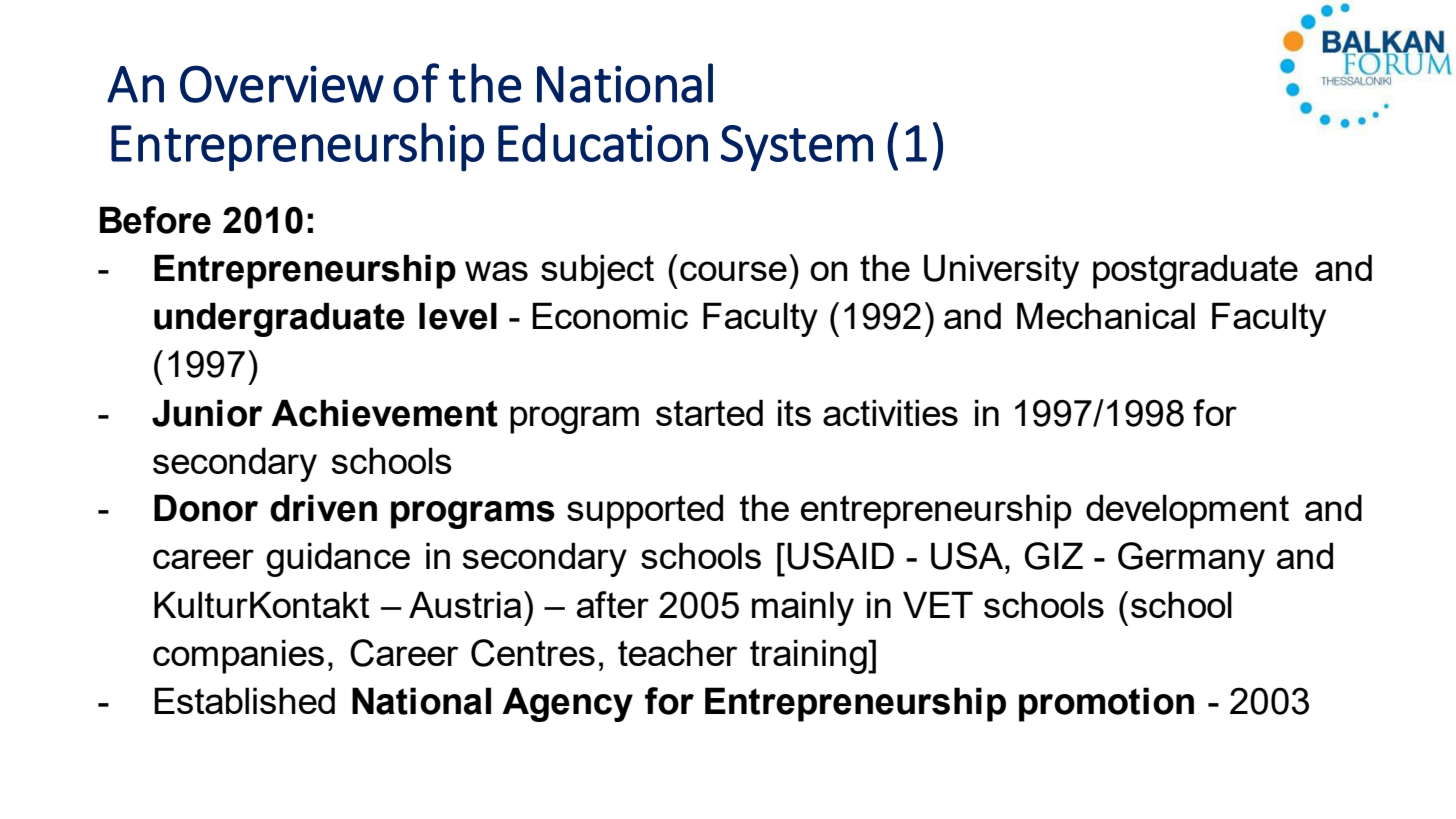 Image resolution: width=1456 pixels, height=819 pixels. What do you see at coordinates (733, 271) in the screenshot?
I see `course` at bounding box center [733, 271].
